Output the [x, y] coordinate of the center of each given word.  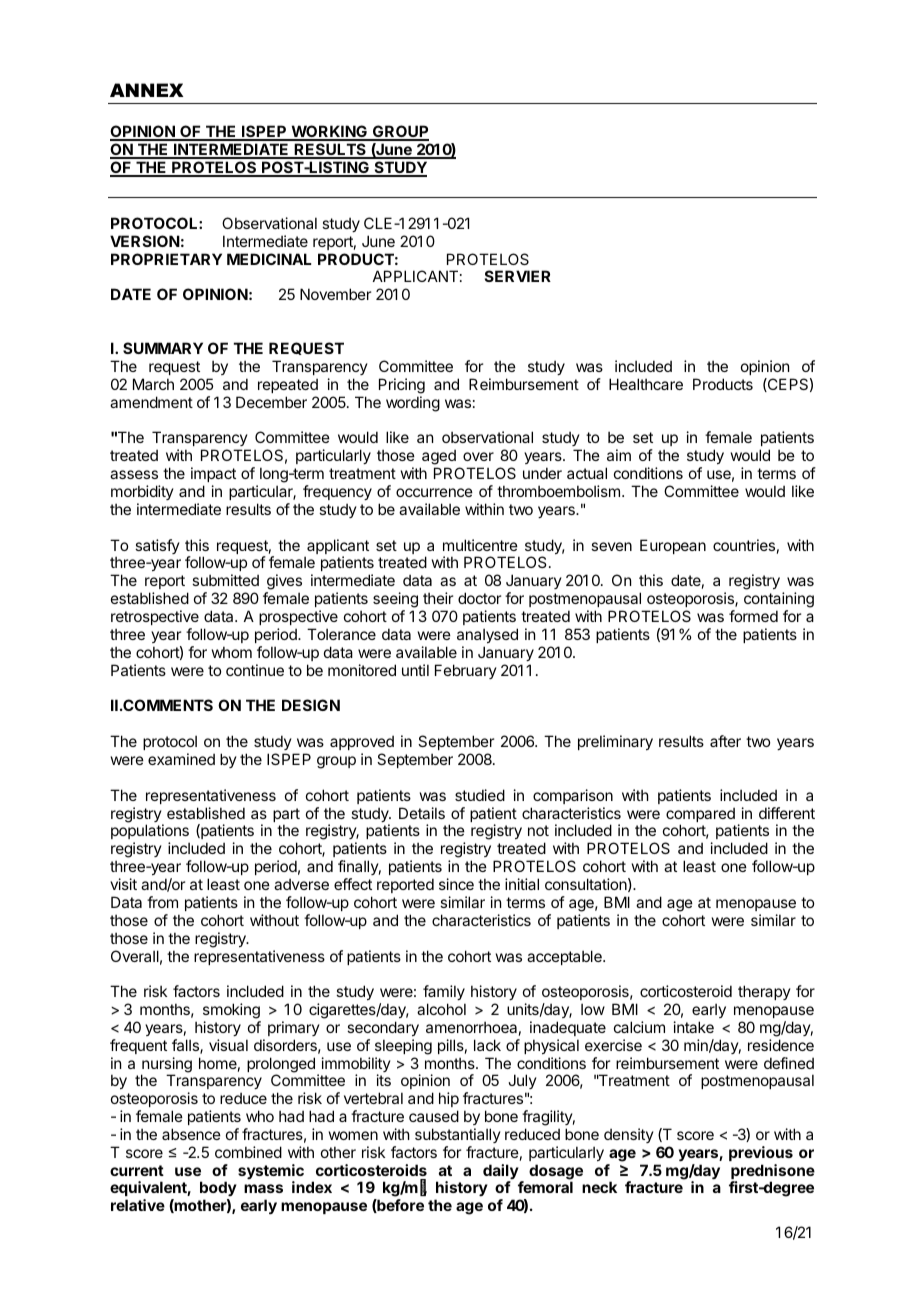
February [466, 671]
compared [700, 816]
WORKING [329, 133]
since [456, 884]
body [218, 1190]
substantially [458, 1135]
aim [619, 455]
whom [232, 652]
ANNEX [147, 90]
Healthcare [646, 384]
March [153, 384]
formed [753, 616]
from [162, 902]
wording [413, 404]
